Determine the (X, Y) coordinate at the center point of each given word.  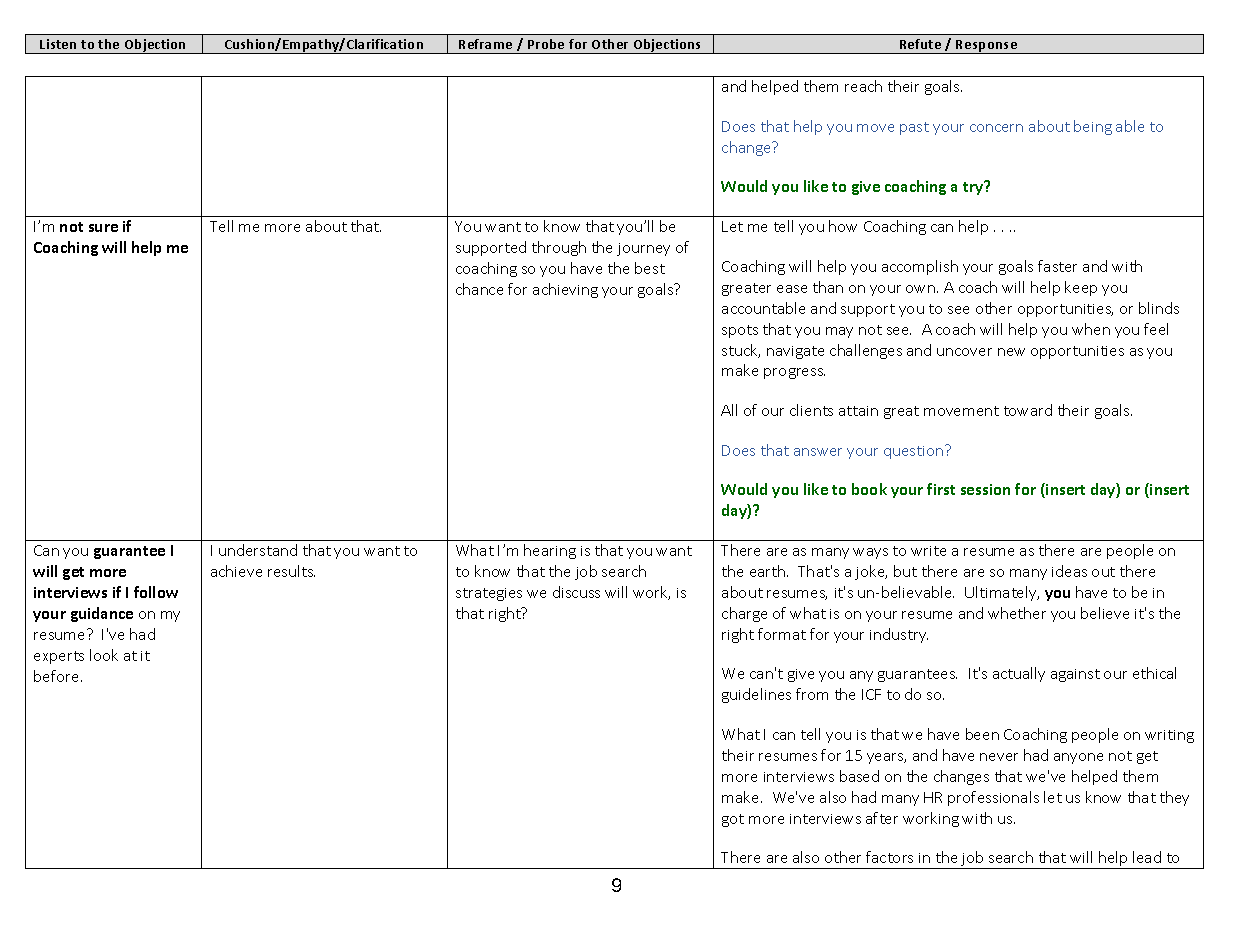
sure (103, 228)
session (985, 489)
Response (987, 47)
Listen (58, 44)
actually (1019, 674)
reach (863, 86)
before (58, 676)
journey (643, 249)
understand (258, 550)
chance (479, 289)
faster (1057, 266)
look (104, 655)
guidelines (756, 695)
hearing (550, 551)
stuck (741, 351)
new (1011, 352)
